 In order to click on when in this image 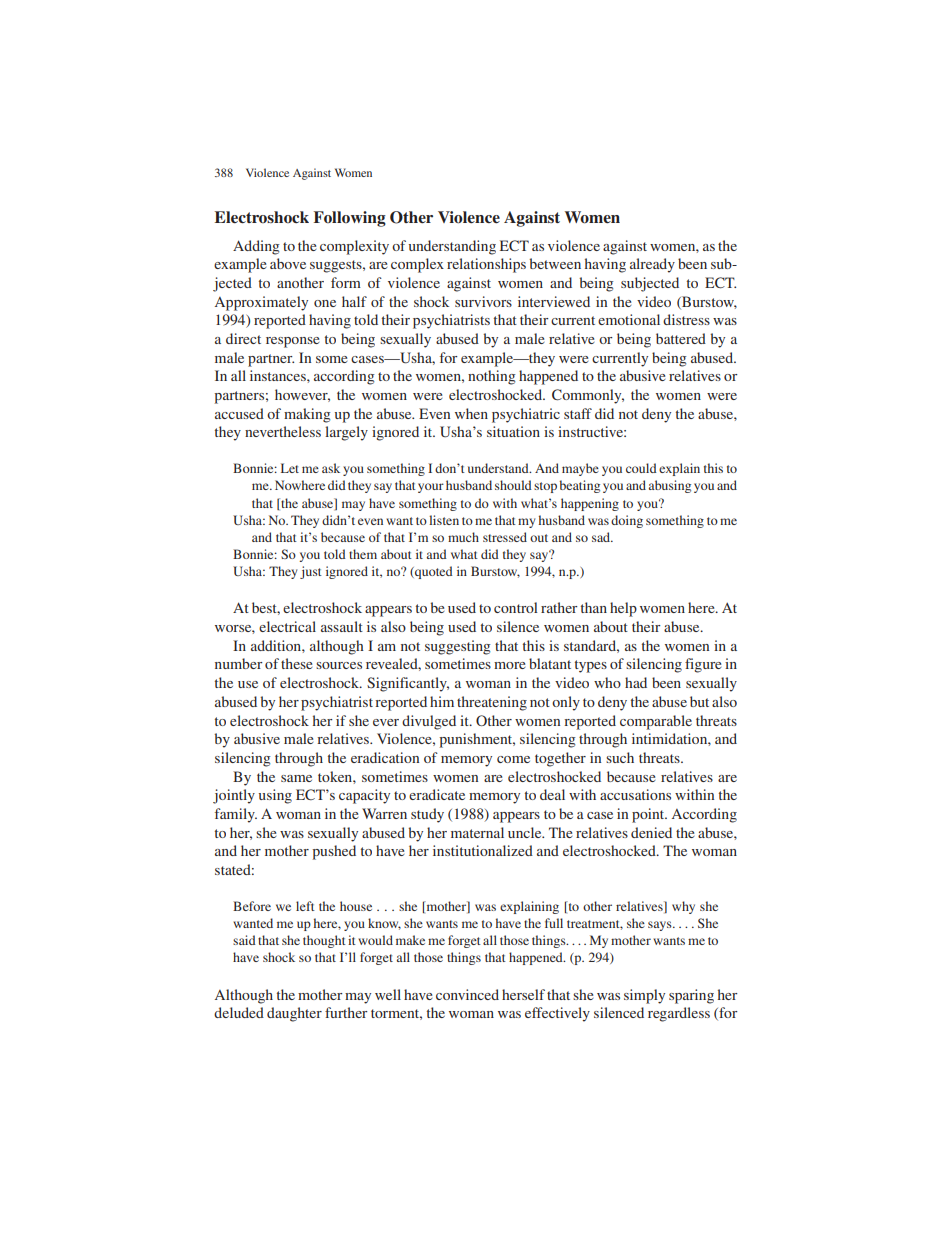, I will do `click(471, 413)`.
